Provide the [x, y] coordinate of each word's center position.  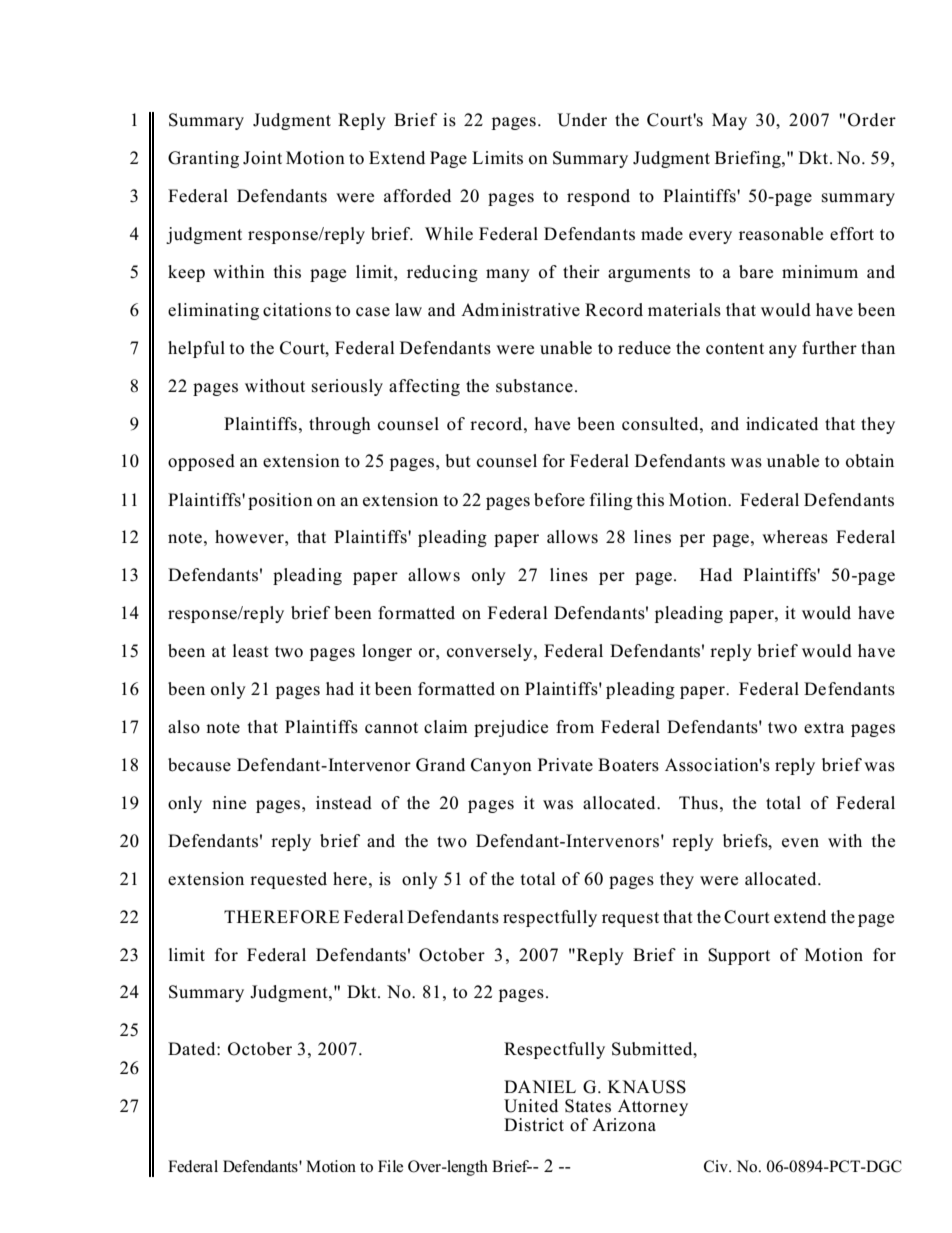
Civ [717, 1166]
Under [582, 120]
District [534, 1125]
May [729, 121]
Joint [262, 158]
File [390, 1166]
